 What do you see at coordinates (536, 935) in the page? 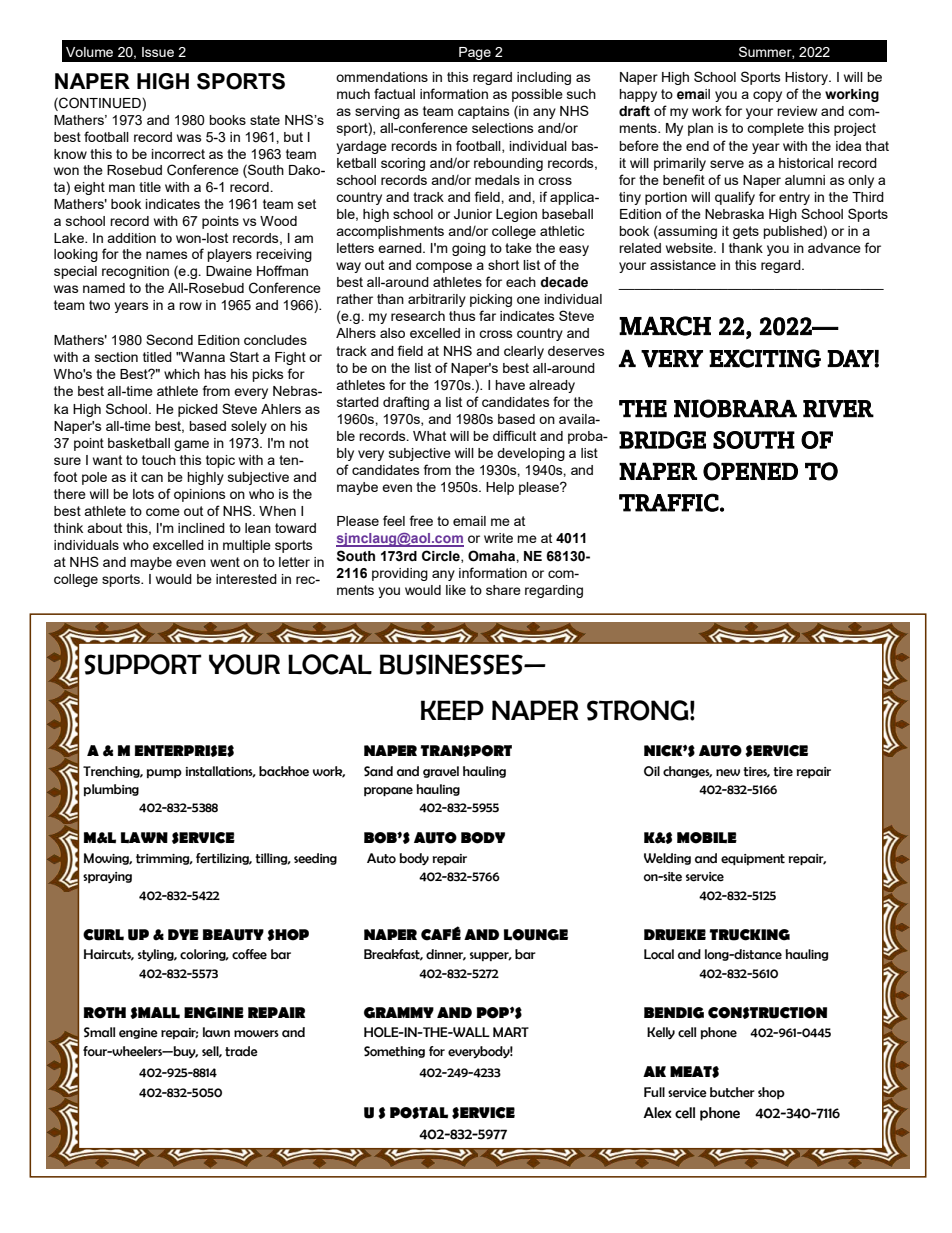
I see `LOUNGE` at bounding box center [536, 935].
